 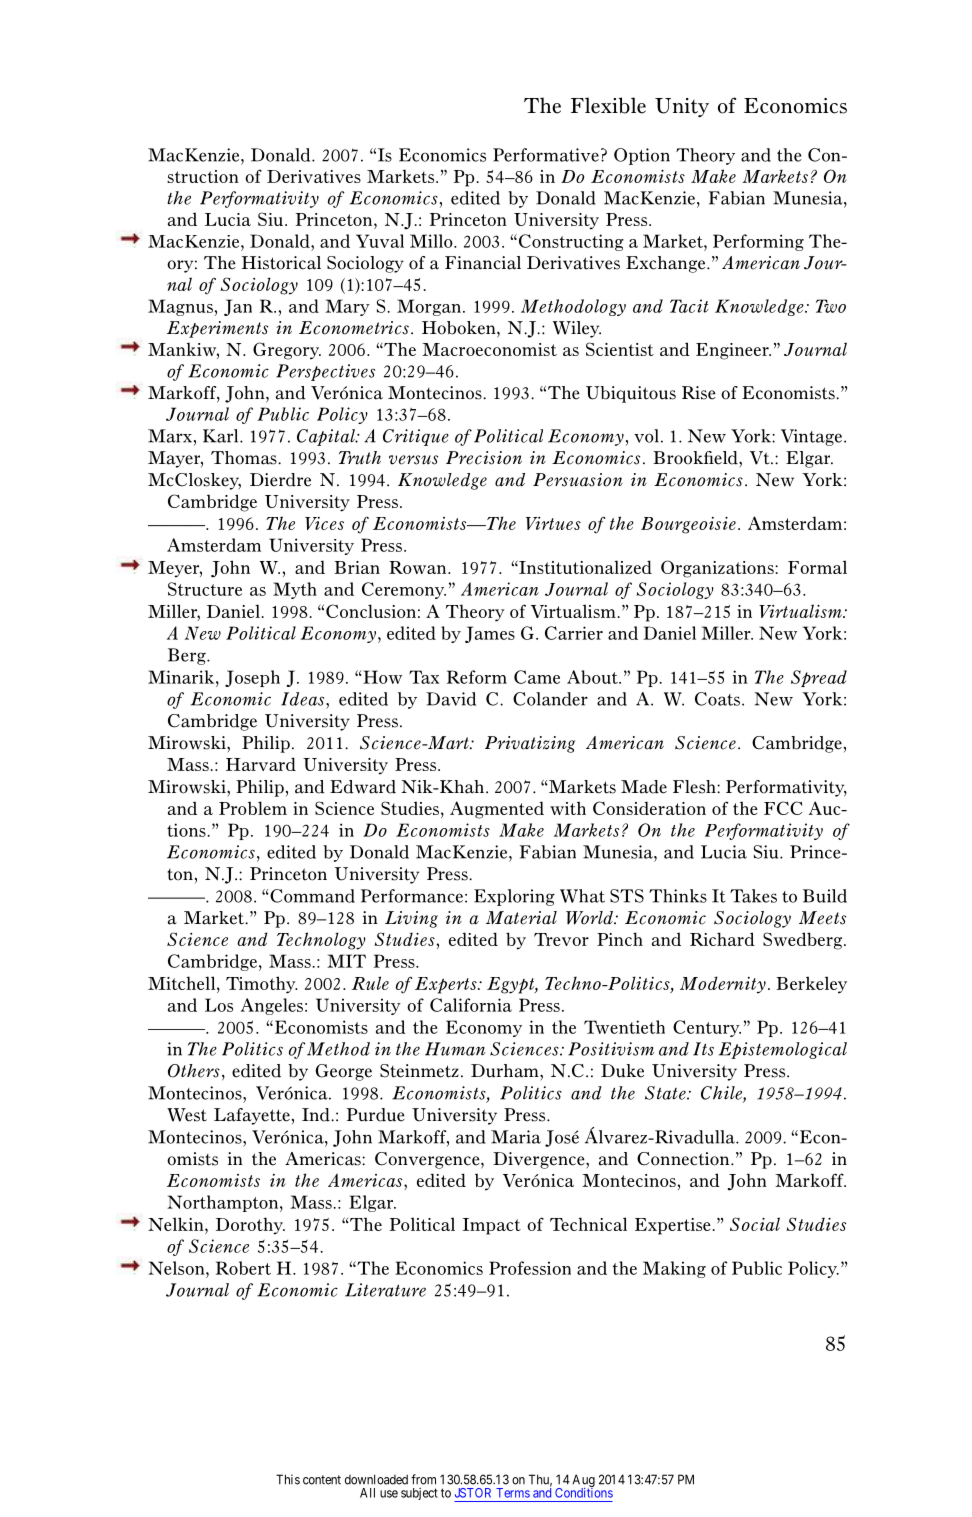 What do you see at coordinates (423, 1479) in the image?
I see `from` at bounding box center [423, 1479].
